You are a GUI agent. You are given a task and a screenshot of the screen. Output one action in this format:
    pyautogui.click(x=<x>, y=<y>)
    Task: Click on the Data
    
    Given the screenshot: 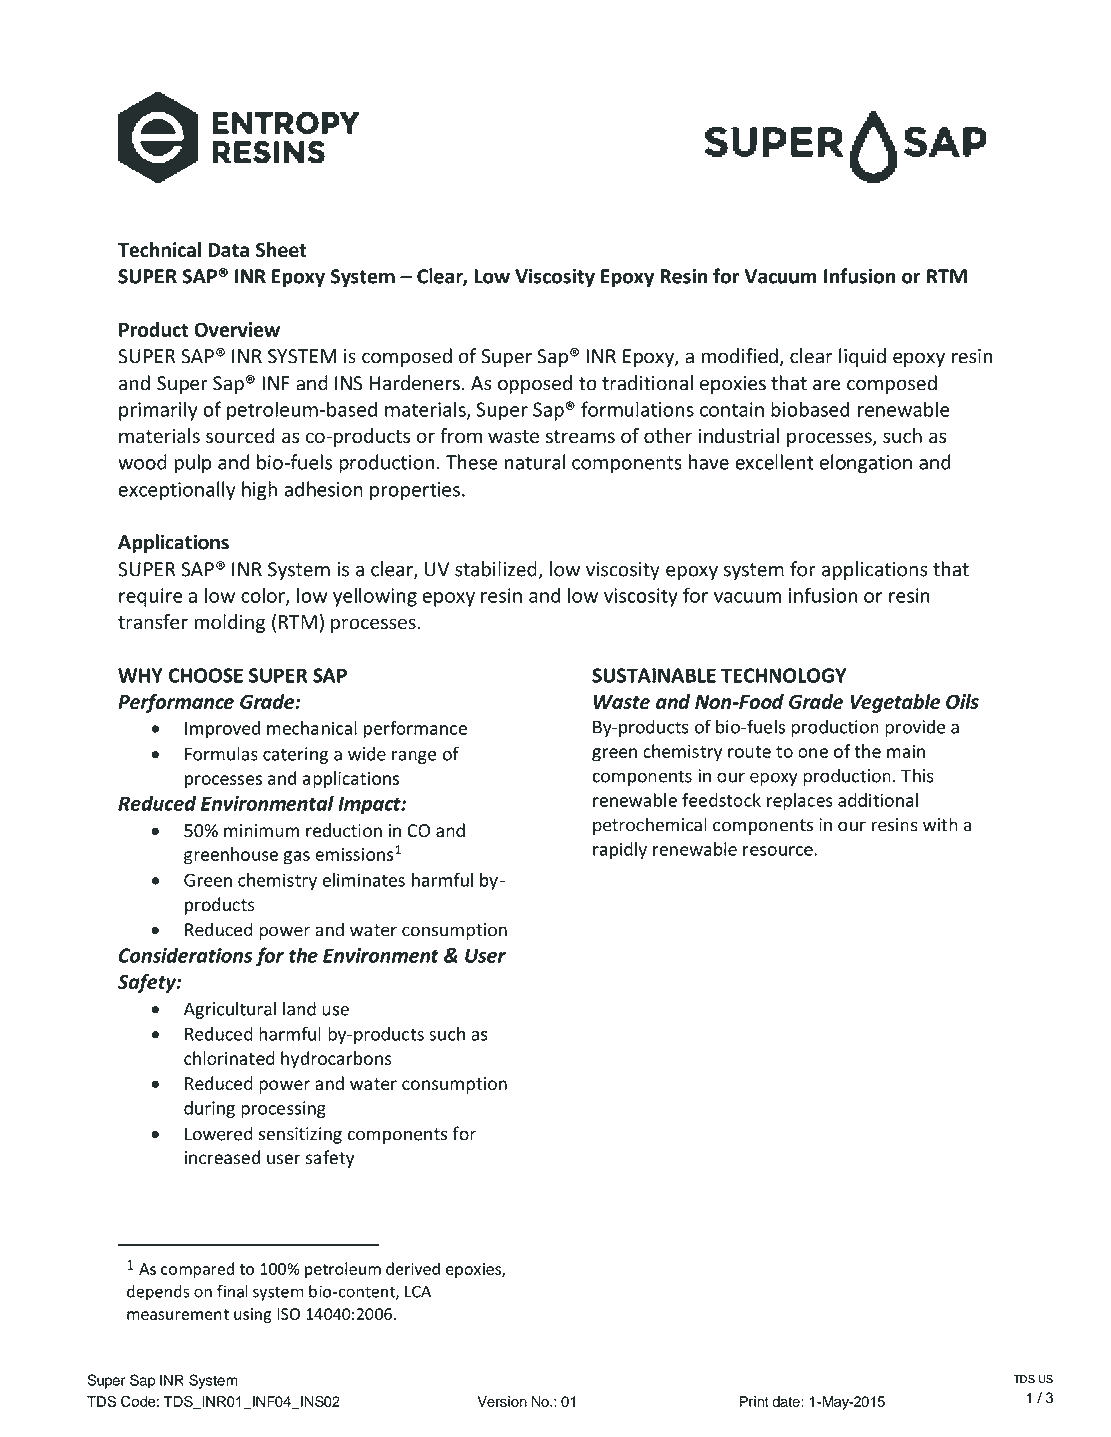 What is the action you would take?
    pyautogui.click(x=228, y=250)
